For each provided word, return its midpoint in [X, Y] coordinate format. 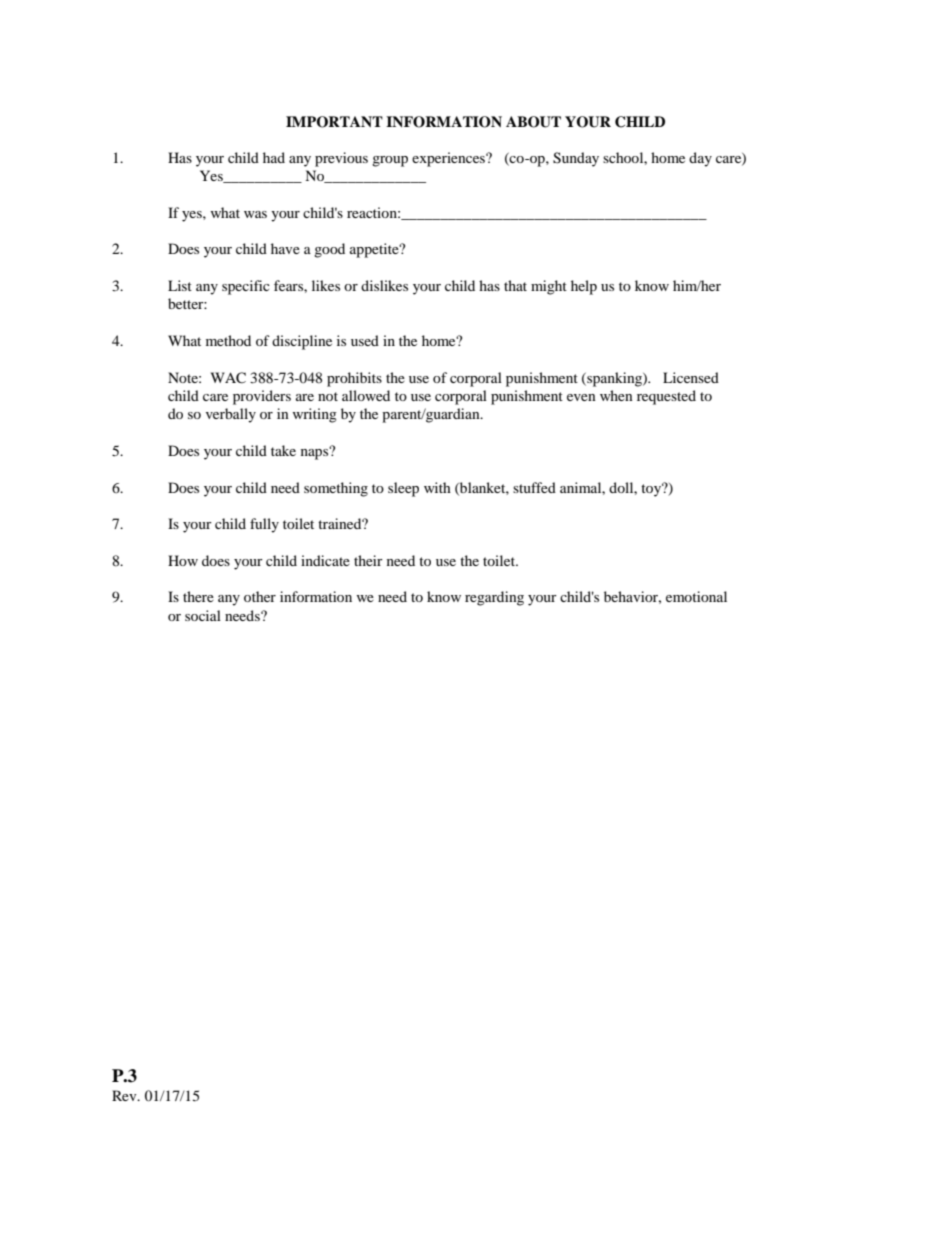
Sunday [576, 159]
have [285, 248]
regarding [494, 598]
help [584, 287]
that [515, 285]
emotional [696, 596]
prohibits [354, 379]
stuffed [534, 487]
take [283, 450]
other [260, 596]
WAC [228, 378]
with [437, 487]
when [616, 395]
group [390, 161]
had [274, 157]
